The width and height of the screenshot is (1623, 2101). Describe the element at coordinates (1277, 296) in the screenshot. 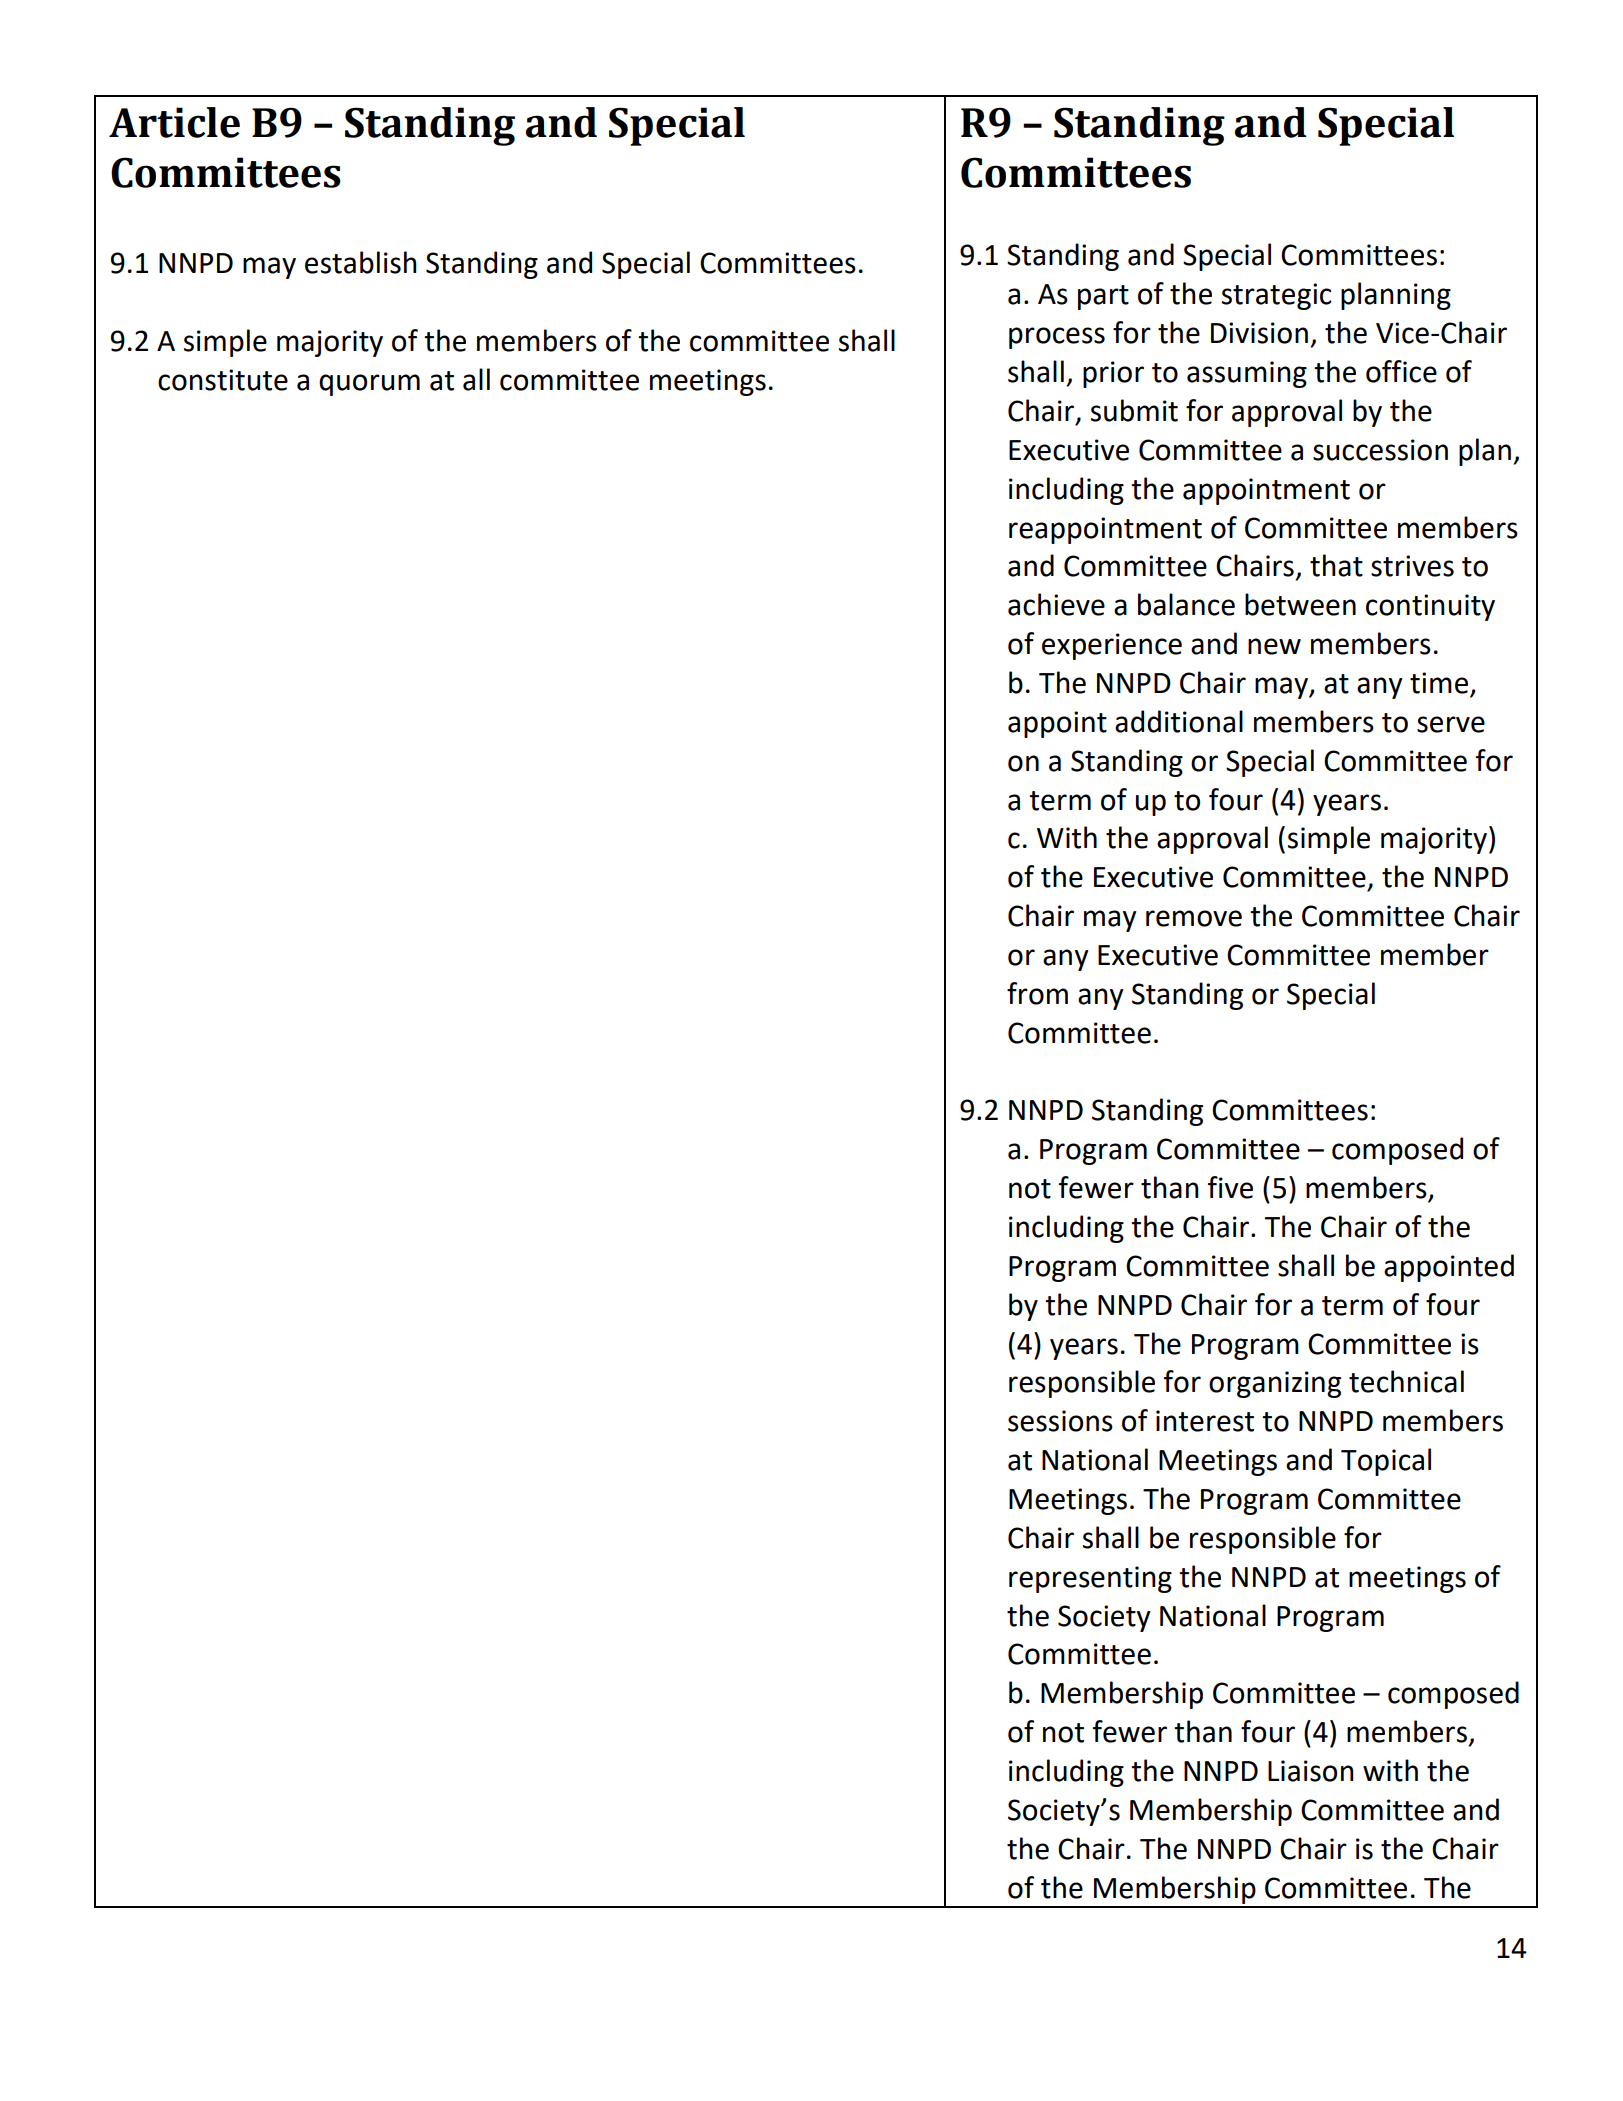

I see `strategic` at that location.
